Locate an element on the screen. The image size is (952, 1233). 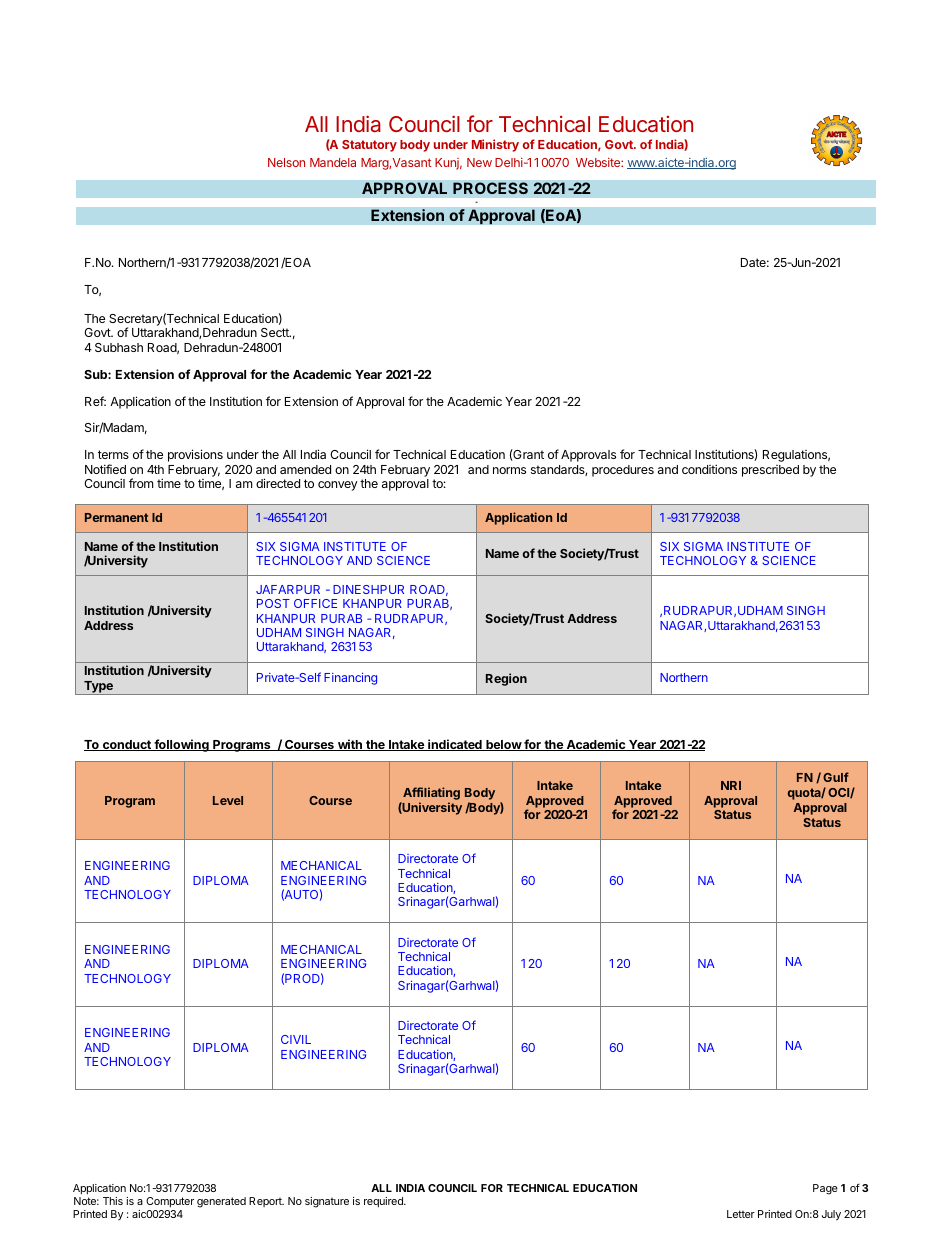
New is located at coordinates (479, 162).
